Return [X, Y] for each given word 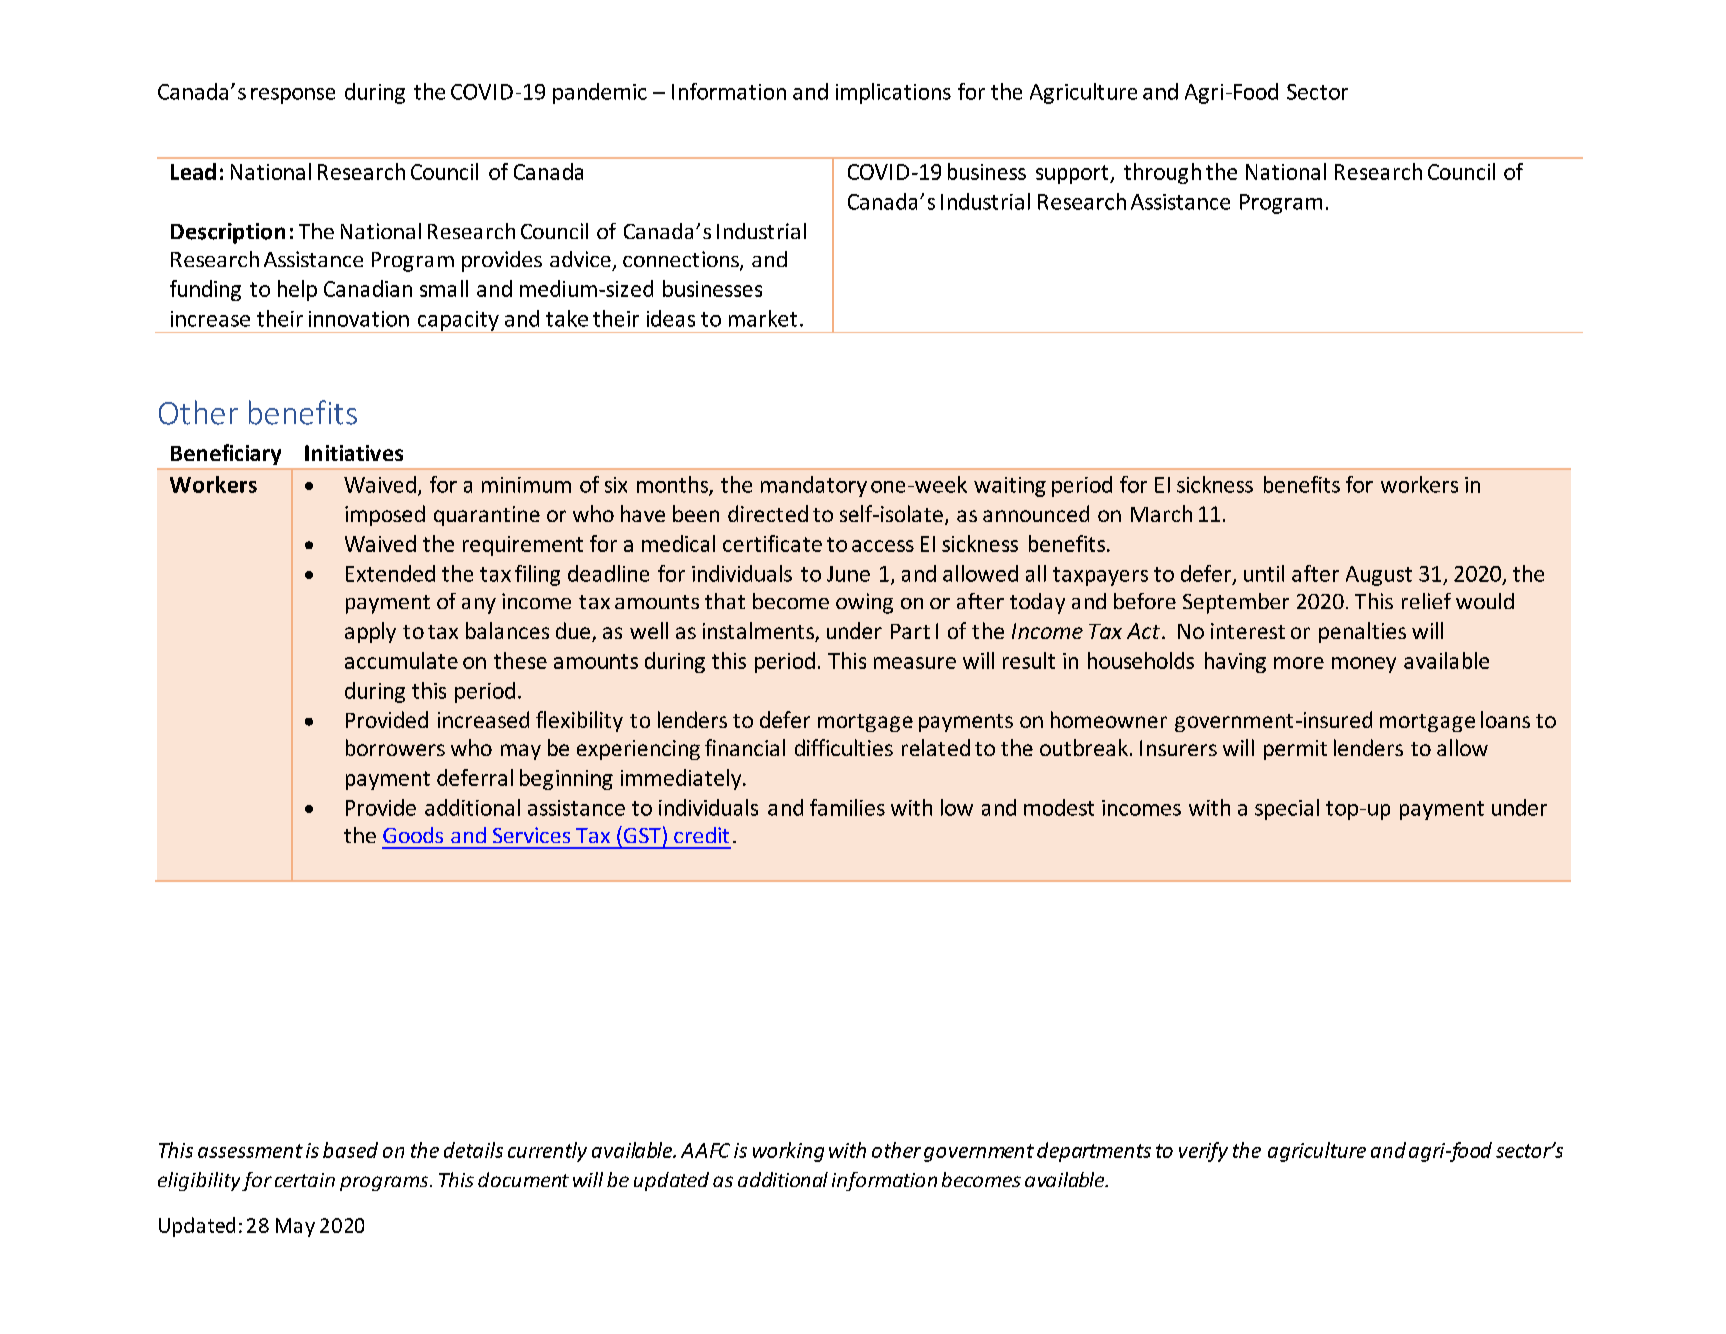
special [1287, 809]
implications [893, 93]
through [1162, 173]
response [293, 96]
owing [864, 603]
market [763, 318]
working [788, 1152]
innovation [359, 319]
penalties [1362, 632]
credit [701, 835]
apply [370, 632]
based [350, 1150]
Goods [413, 835]
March [1161, 513]
